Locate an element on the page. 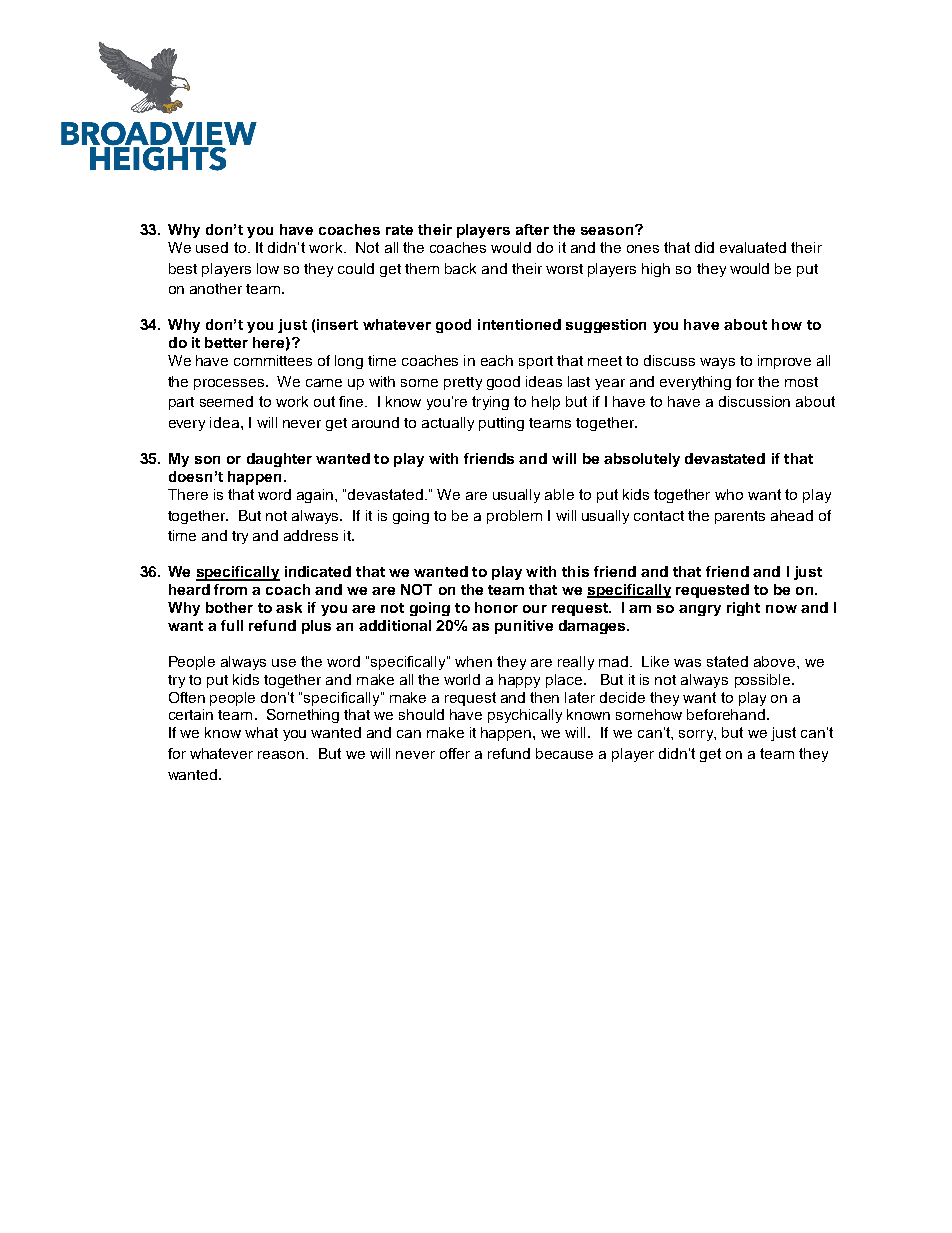  offer is located at coordinates (455, 753).
